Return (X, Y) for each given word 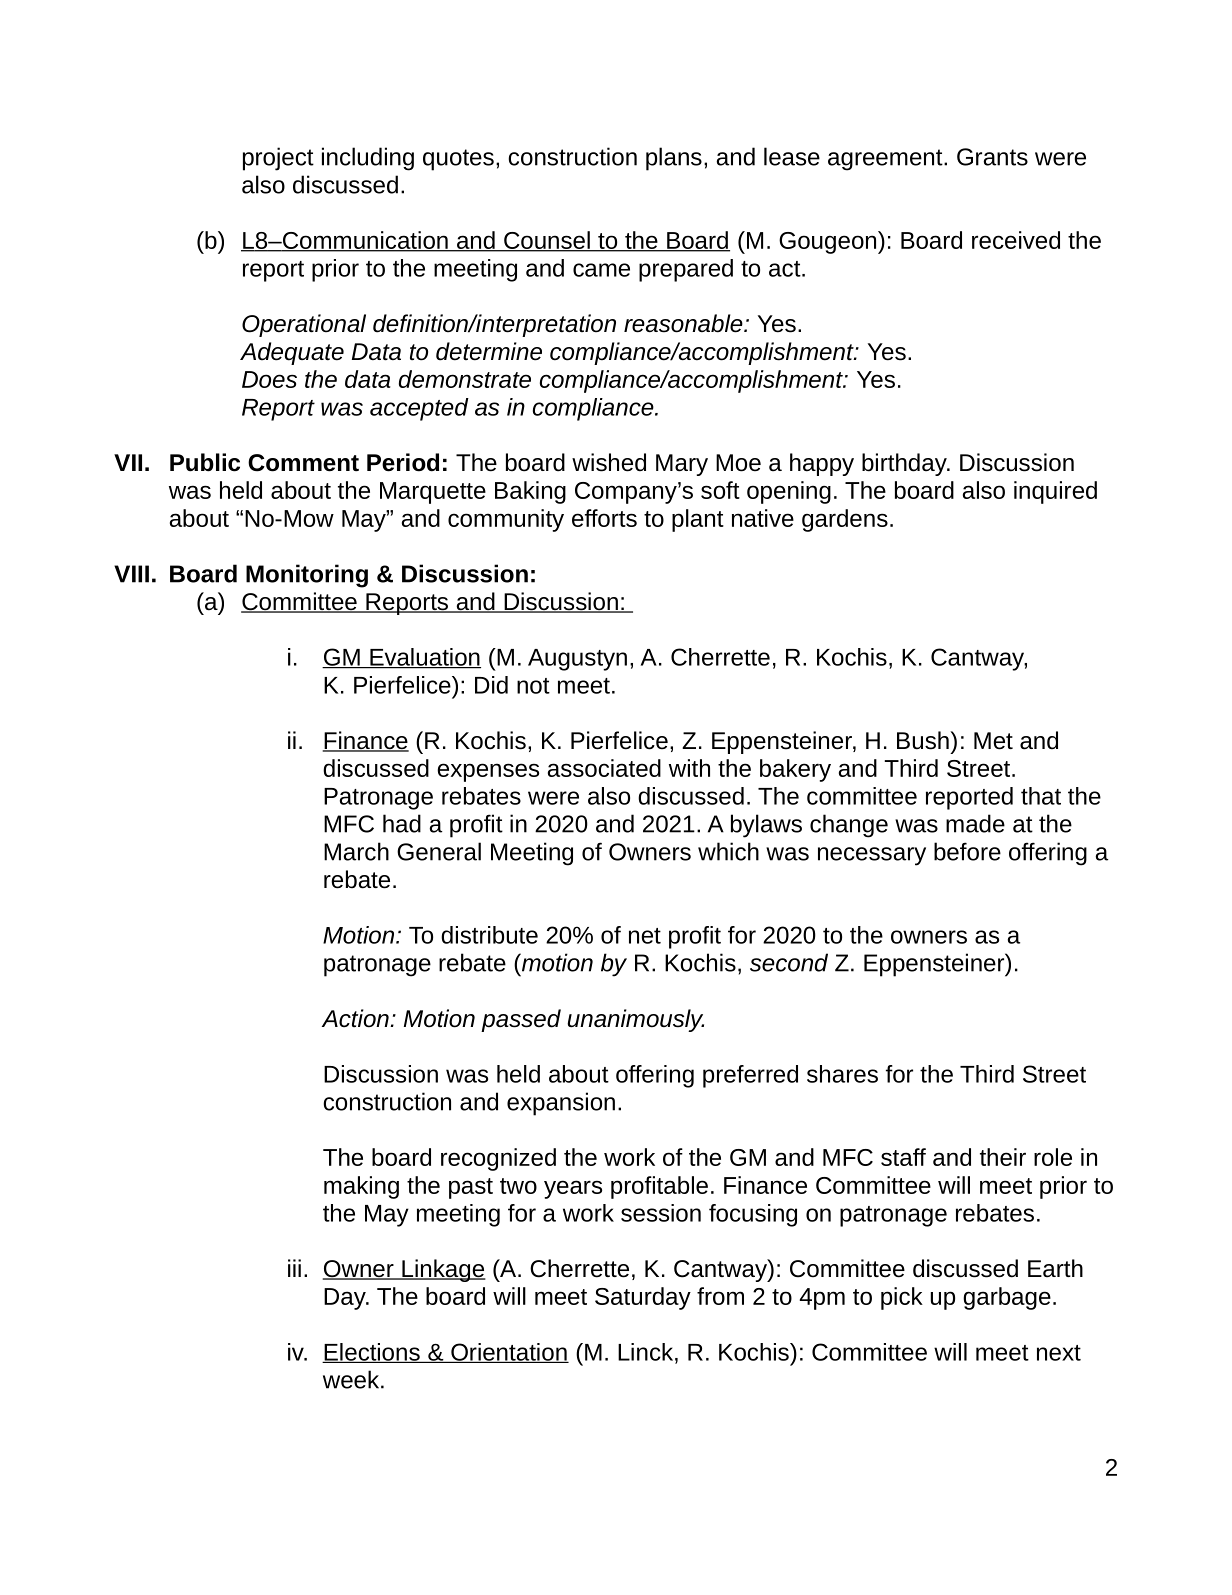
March (356, 851)
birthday (905, 464)
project (278, 159)
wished (609, 462)
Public (205, 462)
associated (604, 768)
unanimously (635, 1020)
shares (842, 1074)
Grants (992, 157)
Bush (924, 740)
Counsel (547, 241)
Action (356, 1018)
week (351, 1379)
